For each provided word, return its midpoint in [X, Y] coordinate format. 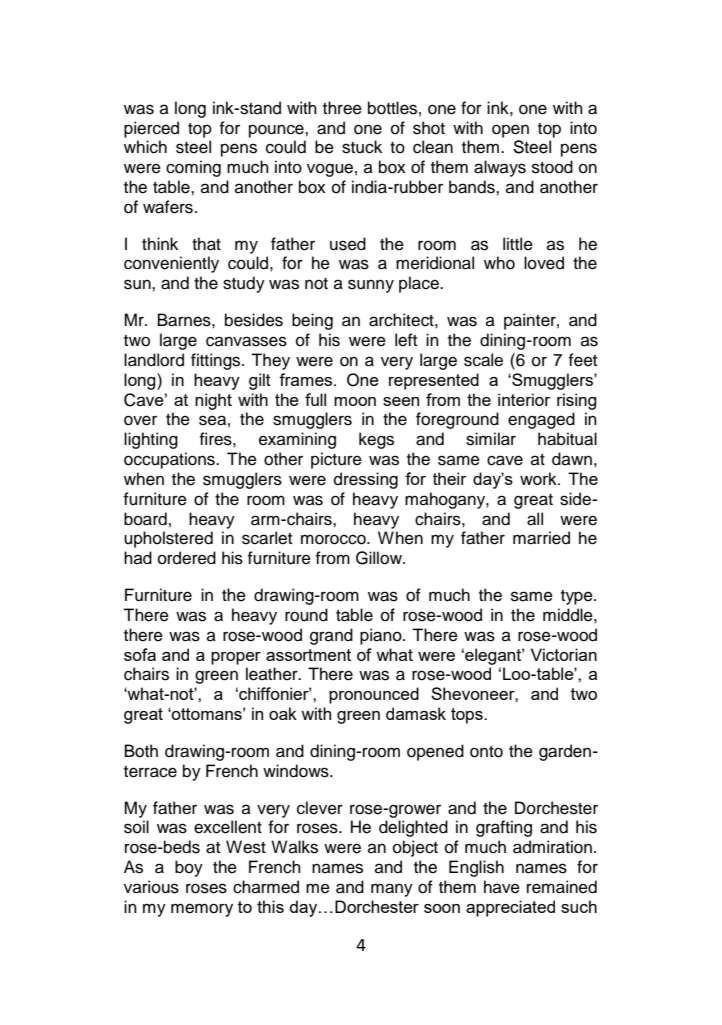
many [392, 890]
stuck [362, 147]
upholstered [168, 539]
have [502, 887]
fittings [217, 361]
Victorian [564, 654]
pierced [151, 129]
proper [236, 658]
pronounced [374, 695]
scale [483, 360]
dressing [366, 480]
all [535, 519]
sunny [371, 286]
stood [552, 167]
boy [189, 868]
